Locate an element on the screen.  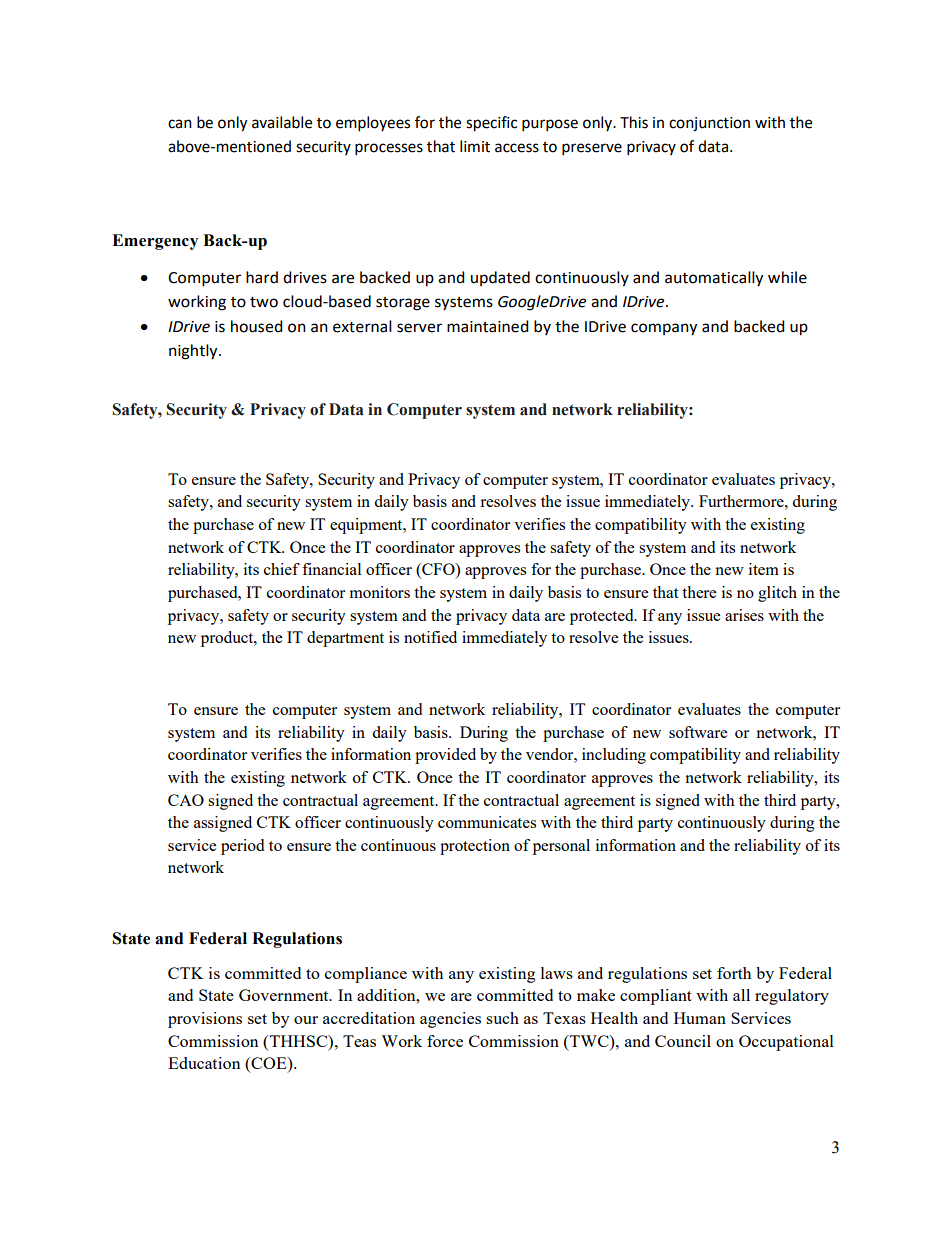
provisions is located at coordinates (205, 1020).
